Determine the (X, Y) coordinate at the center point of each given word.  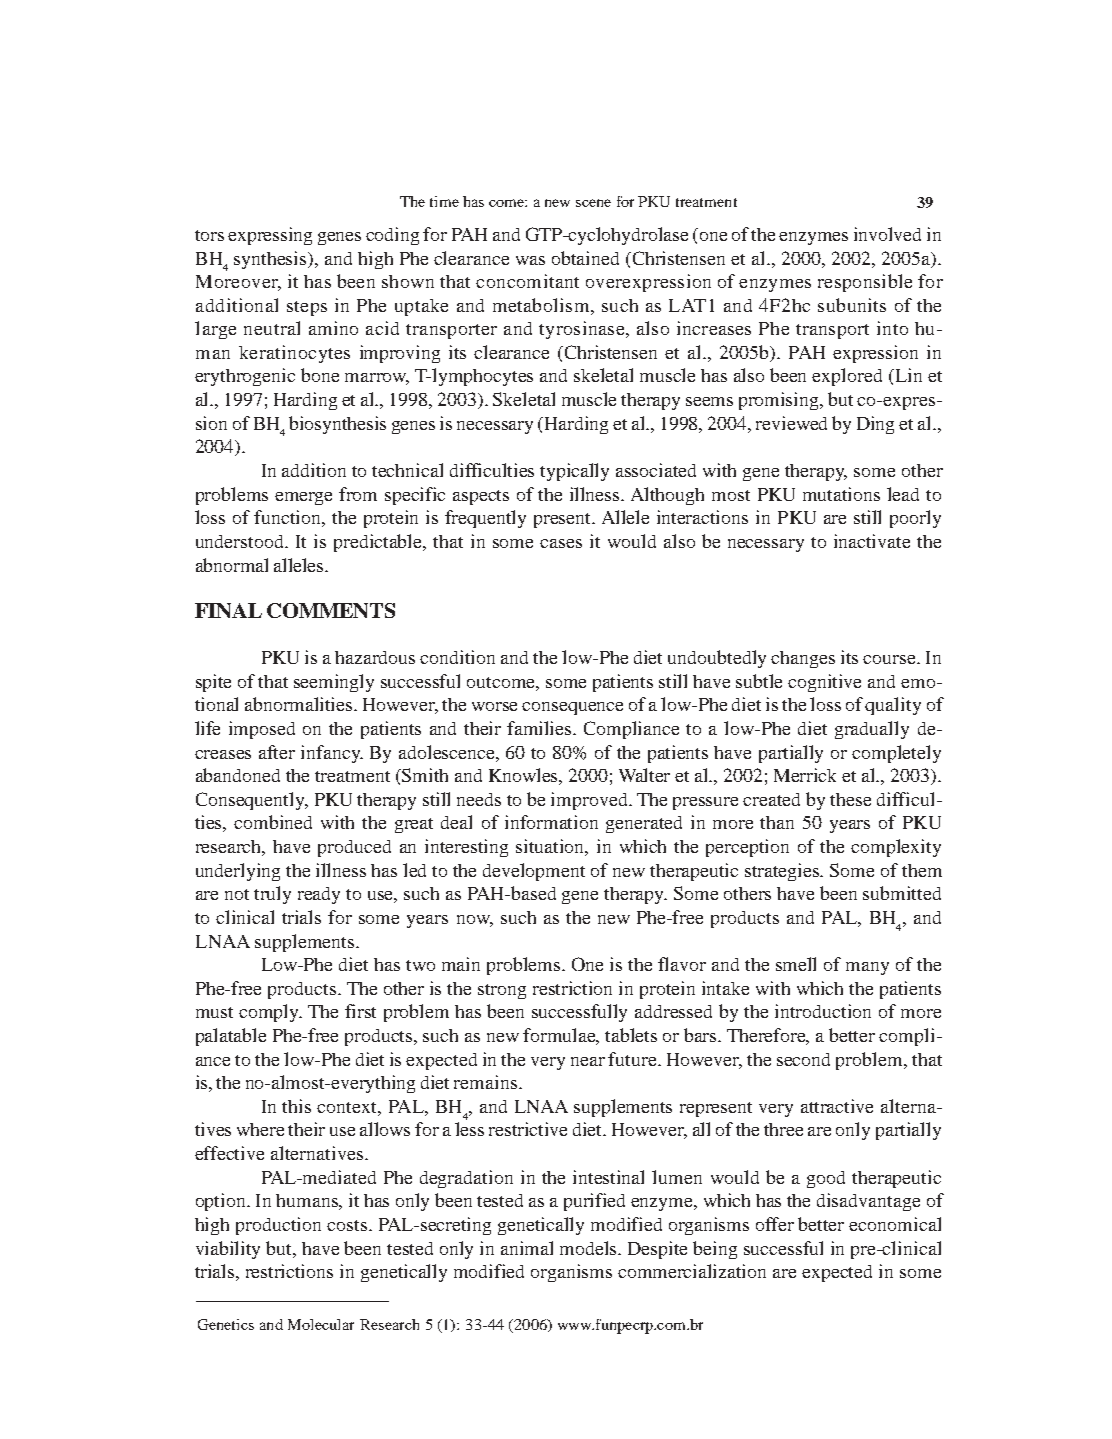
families (540, 728)
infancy (332, 754)
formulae (561, 1036)
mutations (841, 494)
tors (209, 235)
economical (895, 1224)
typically (574, 472)
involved (887, 234)
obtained (585, 258)
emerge (303, 498)
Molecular (321, 1324)
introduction (823, 1011)
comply (270, 1013)
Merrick (805, 775)
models (590, 1248)
